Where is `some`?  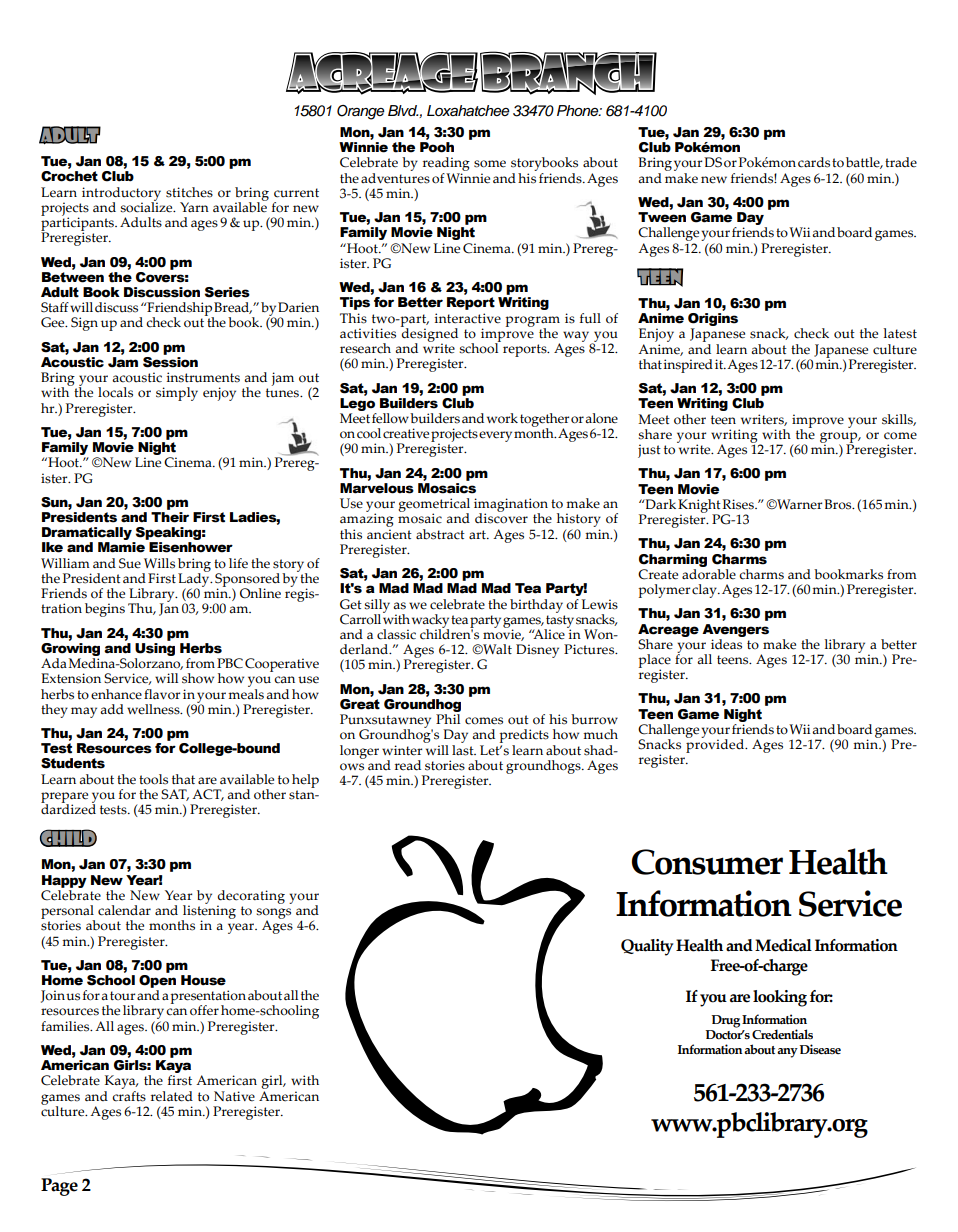
some is located at coordinates (490, 164).
